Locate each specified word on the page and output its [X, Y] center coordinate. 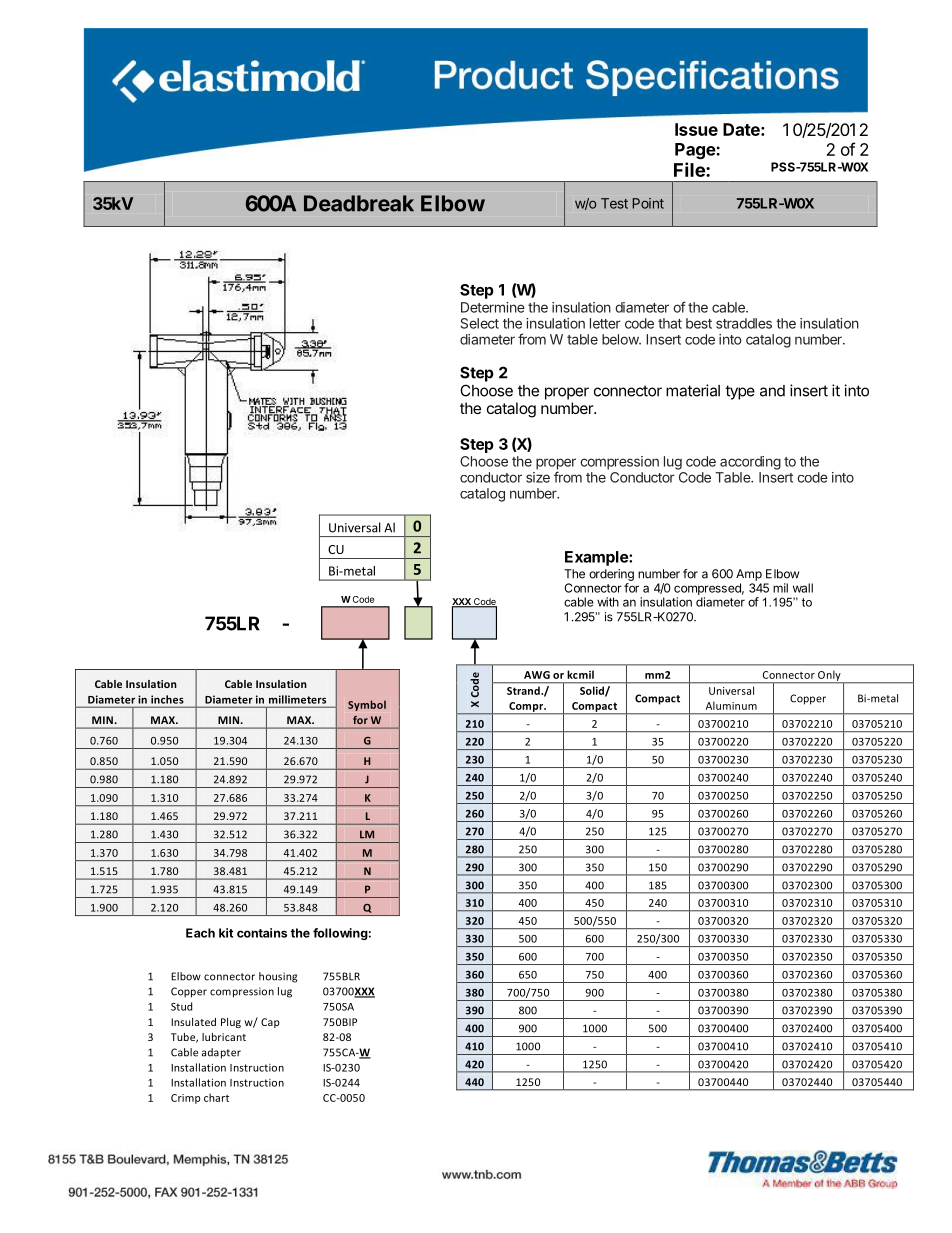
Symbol [367, 705]
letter [605, 323]
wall [803, 588]
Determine [493, 307]
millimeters [297, 699]
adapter [221, 1053]
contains [262, 933]
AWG [537, 675]
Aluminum [731, 705]
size [538, 477]
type [740, 392]
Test [614, 203]
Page [696, 151]
